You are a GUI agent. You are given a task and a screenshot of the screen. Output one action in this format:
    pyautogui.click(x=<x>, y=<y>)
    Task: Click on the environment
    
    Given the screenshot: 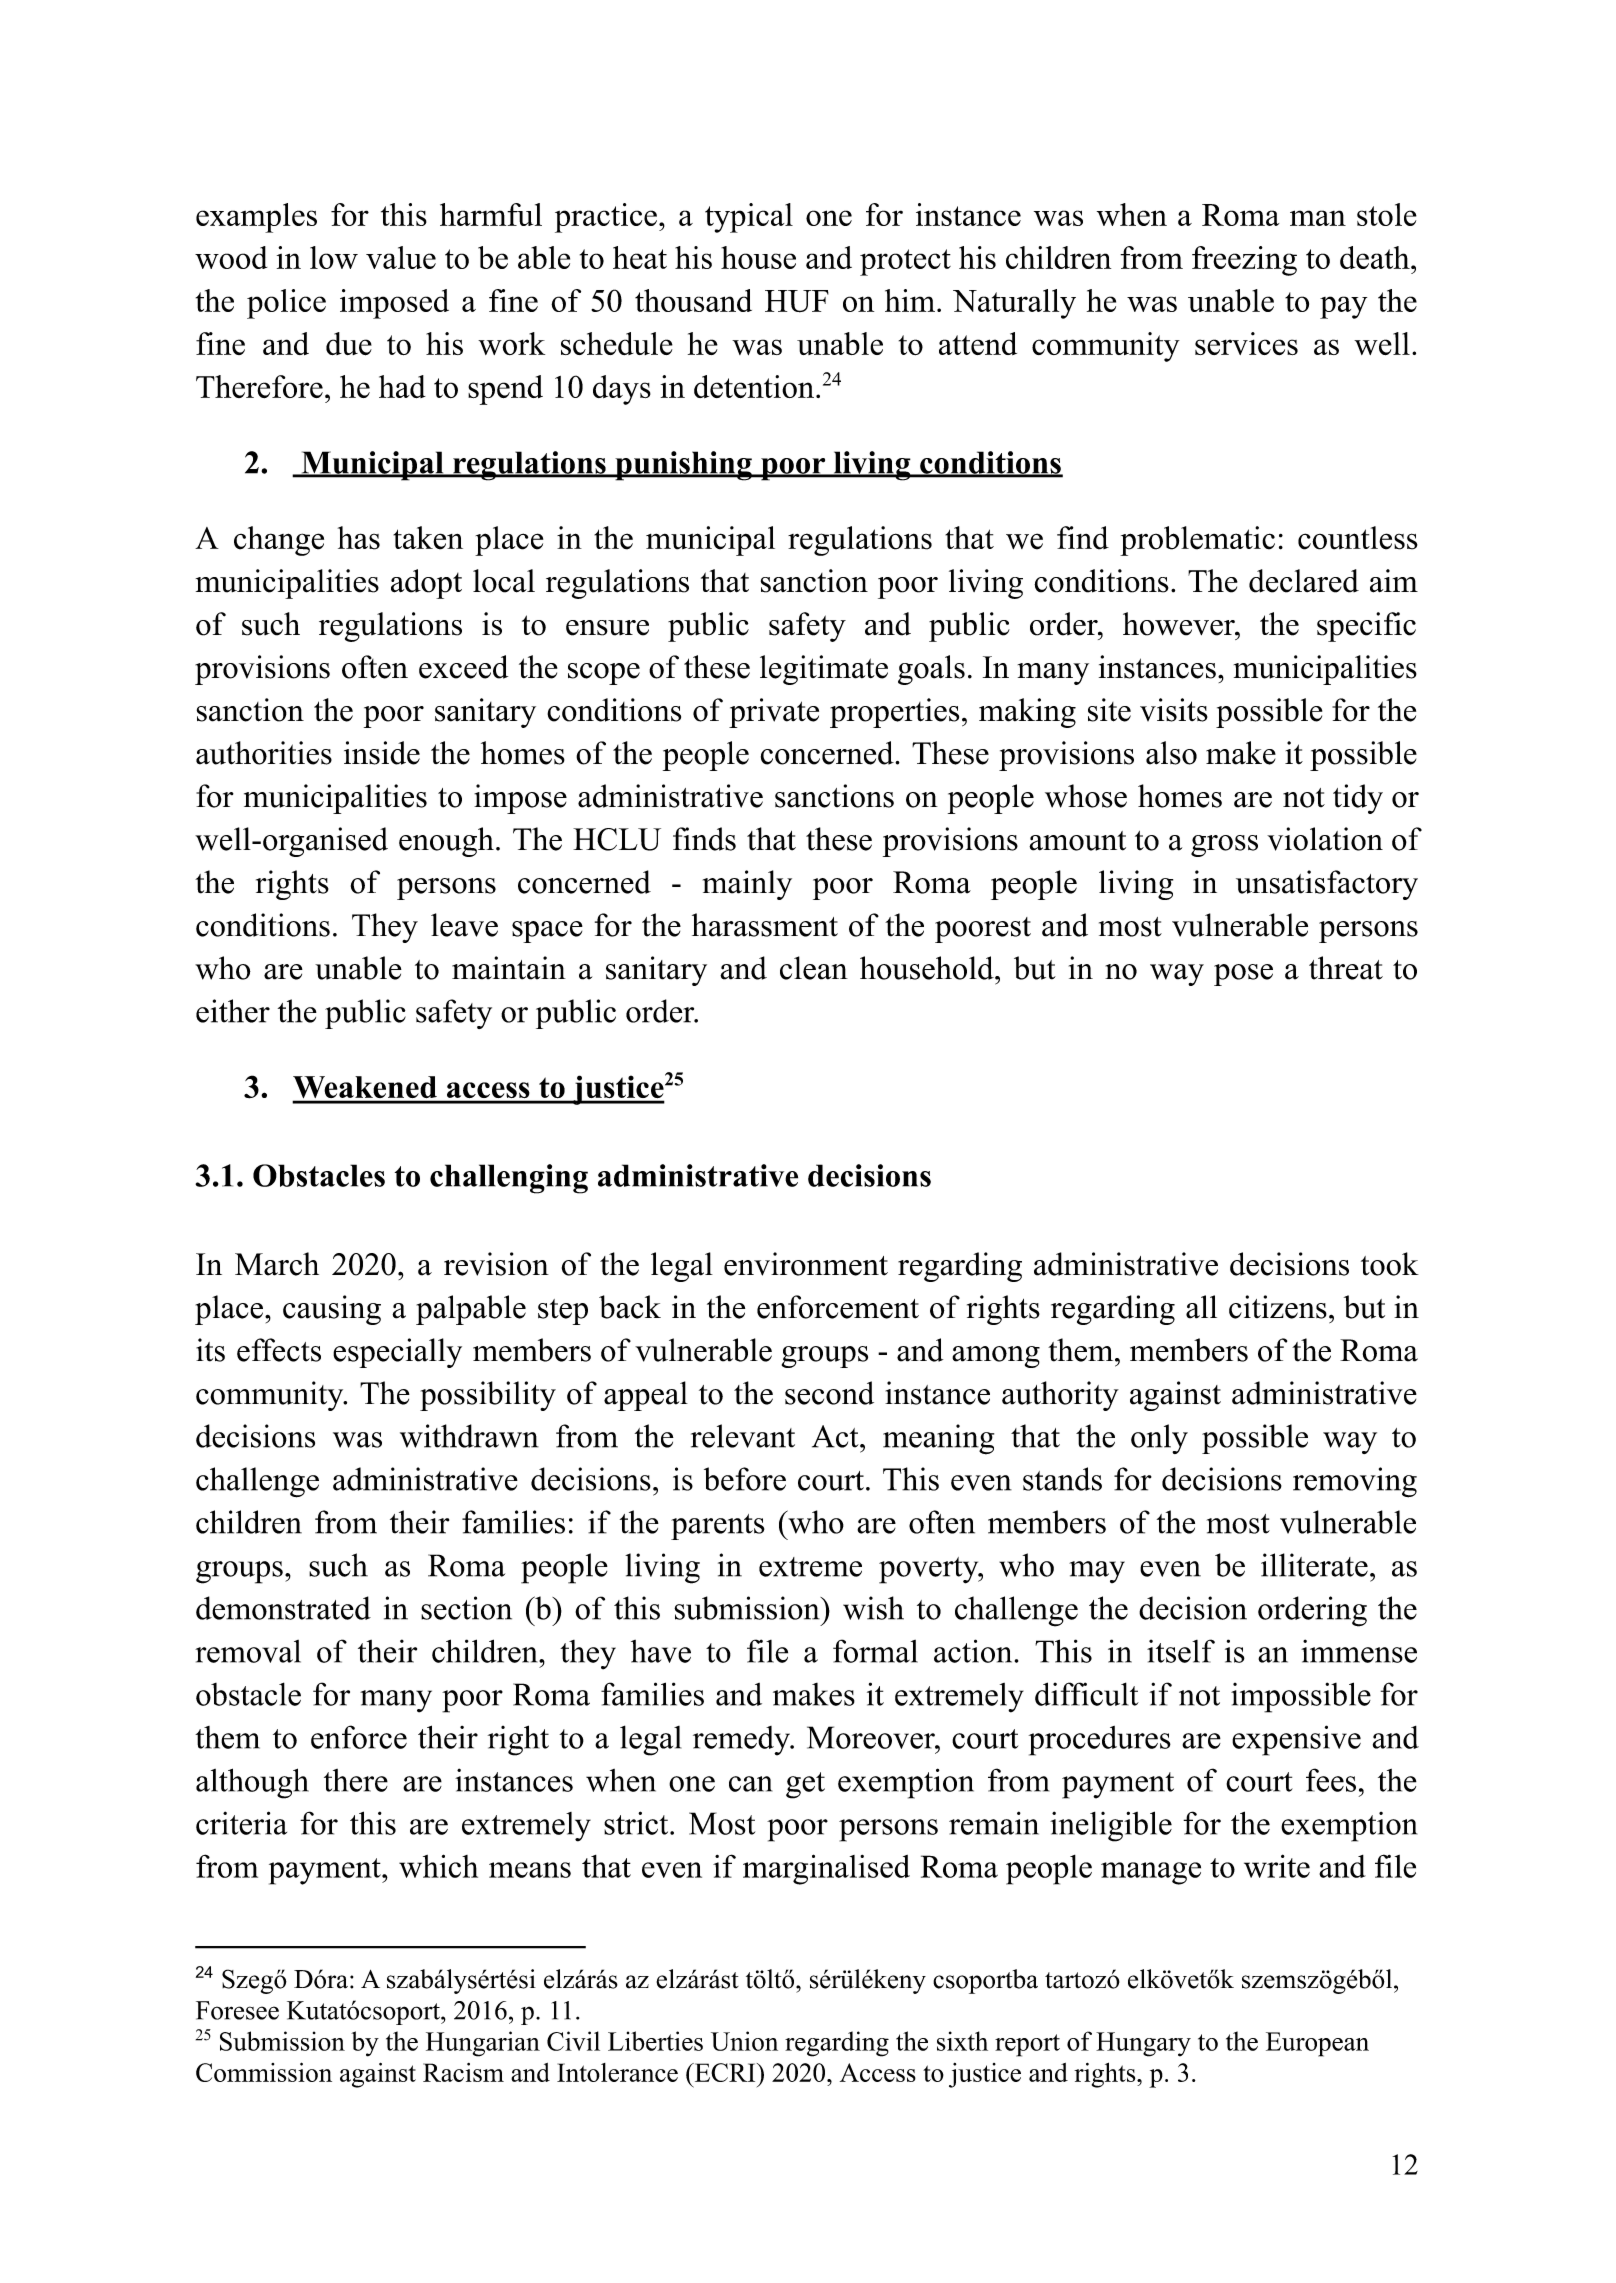 What is the action you would take?
    pyautogui.click(x=806, y=1264)
